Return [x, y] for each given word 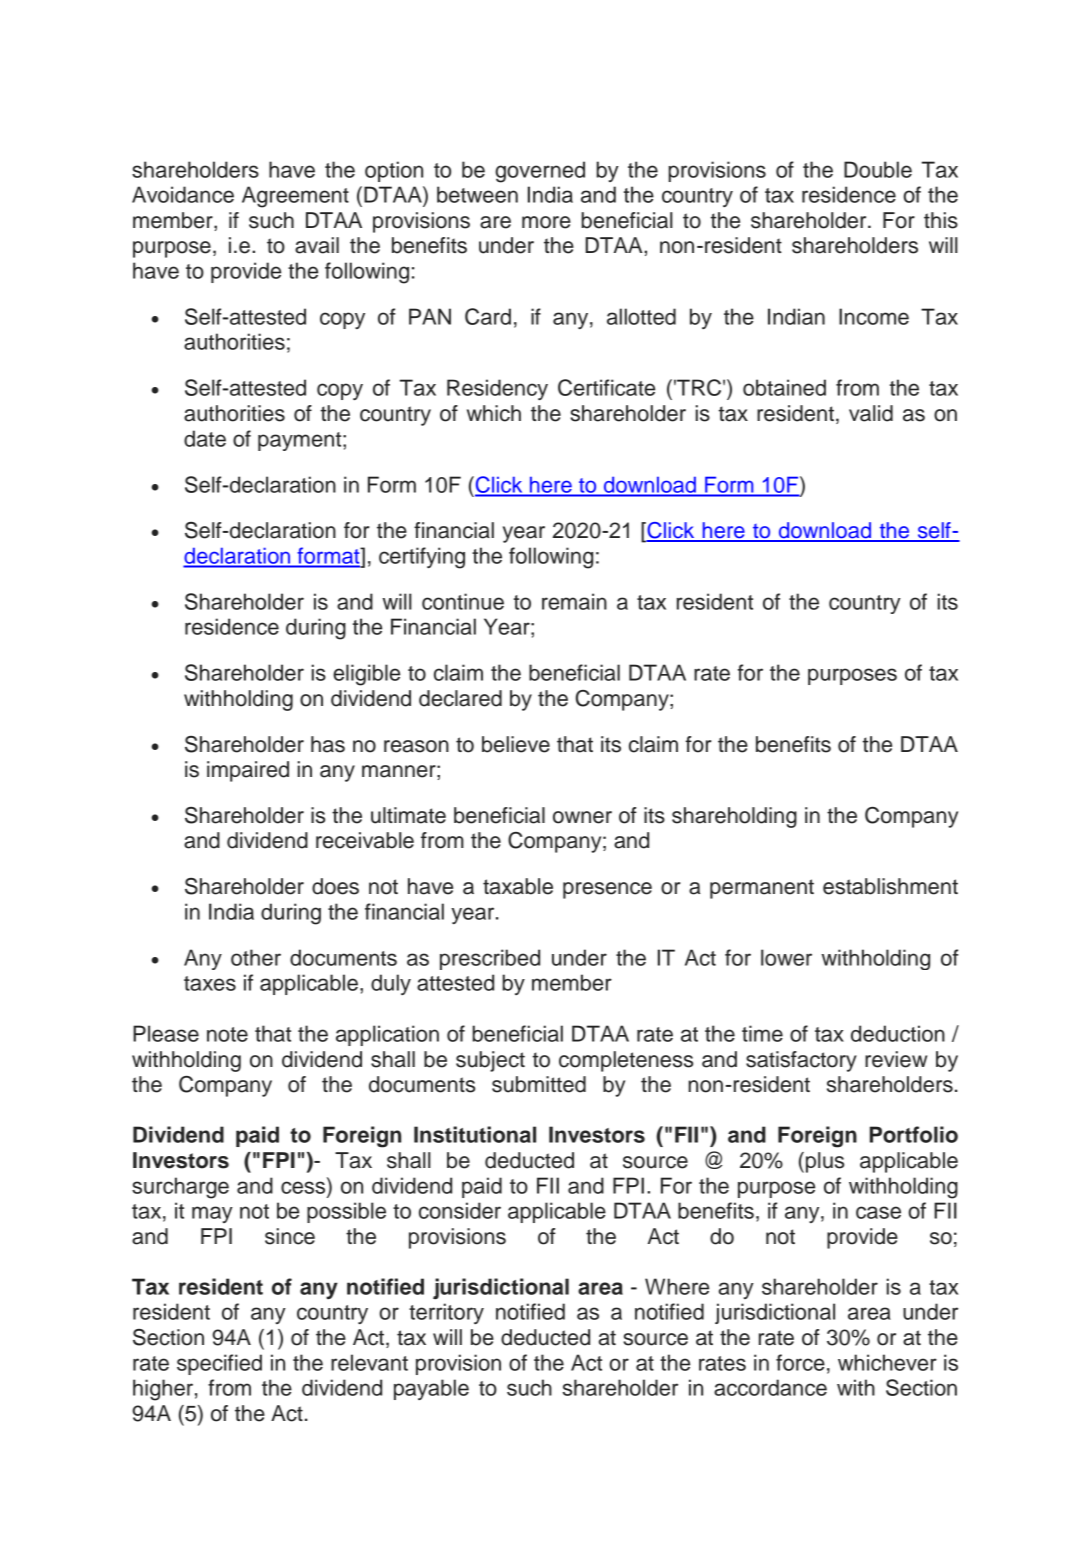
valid [871, 413]
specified [219, 1364]
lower [786, 957]
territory [446, 1313]
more [546, 222]
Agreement [295, 197]
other [256, 957]
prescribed [490, 959]
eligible [366, 675]
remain [574, 601]
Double [878, 169]
